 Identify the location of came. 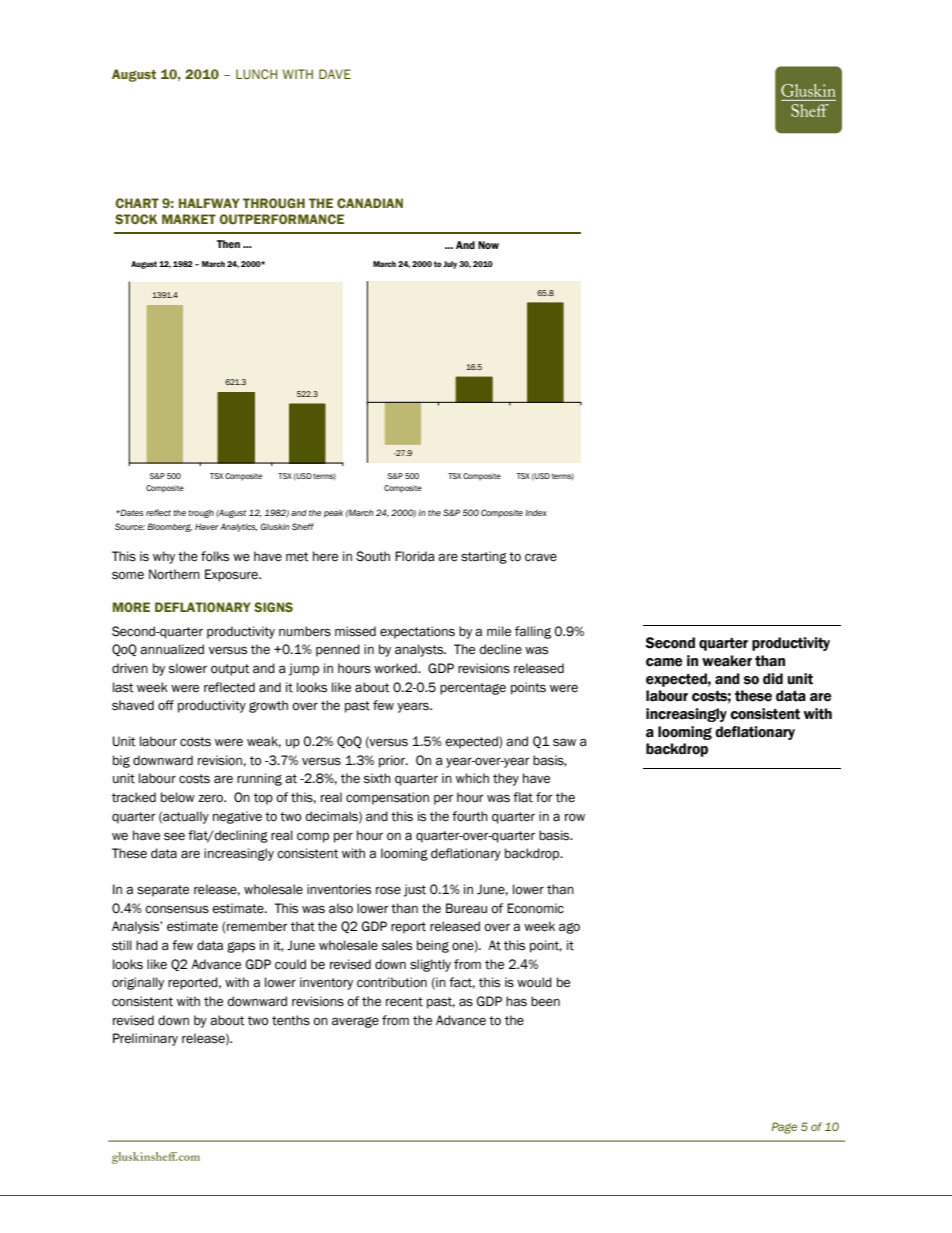
(664, 662).
